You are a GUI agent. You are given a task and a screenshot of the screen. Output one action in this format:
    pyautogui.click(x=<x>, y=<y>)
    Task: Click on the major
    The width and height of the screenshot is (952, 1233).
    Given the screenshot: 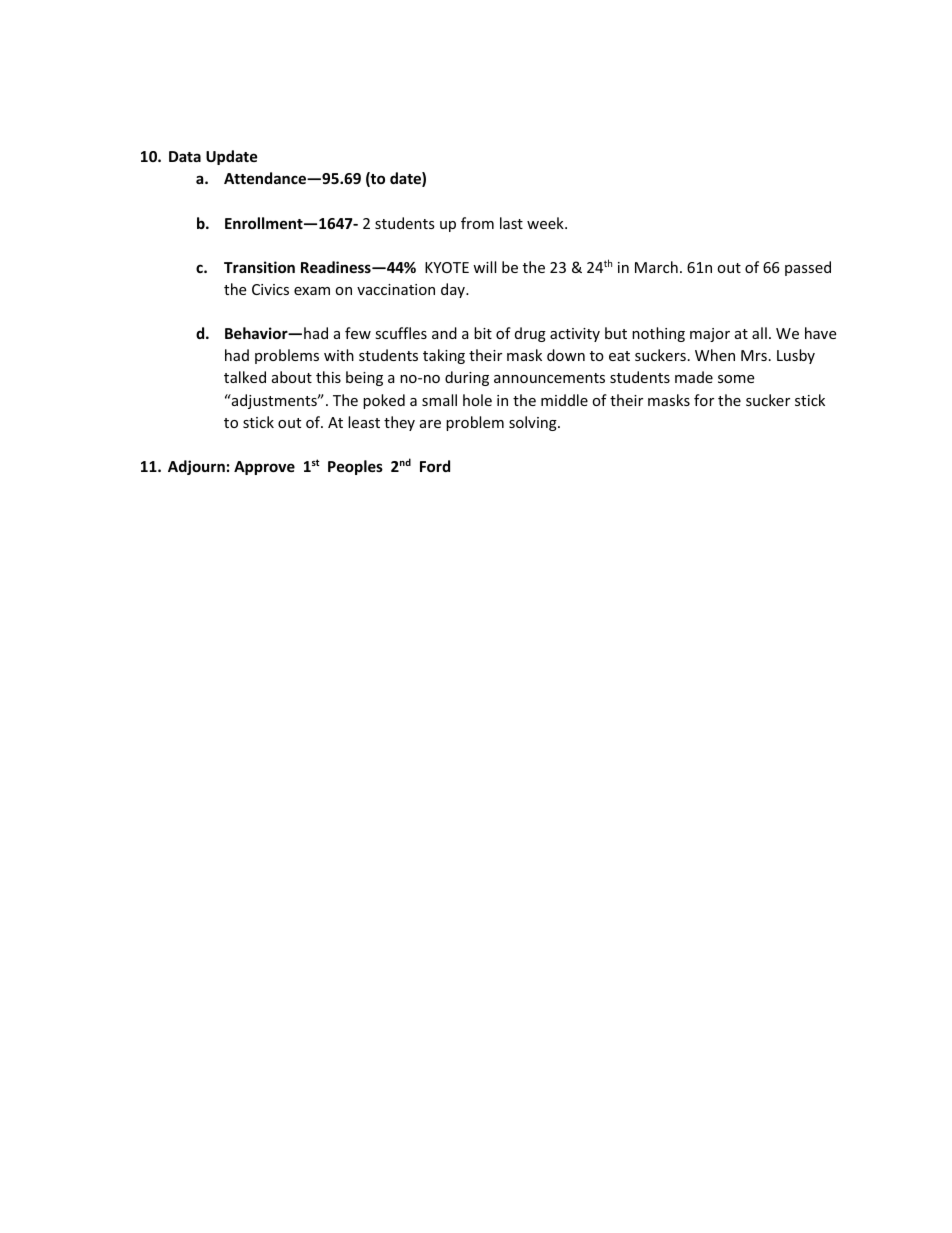 What is the action you would take?
    pyautogui.click(x=710, y=335)
